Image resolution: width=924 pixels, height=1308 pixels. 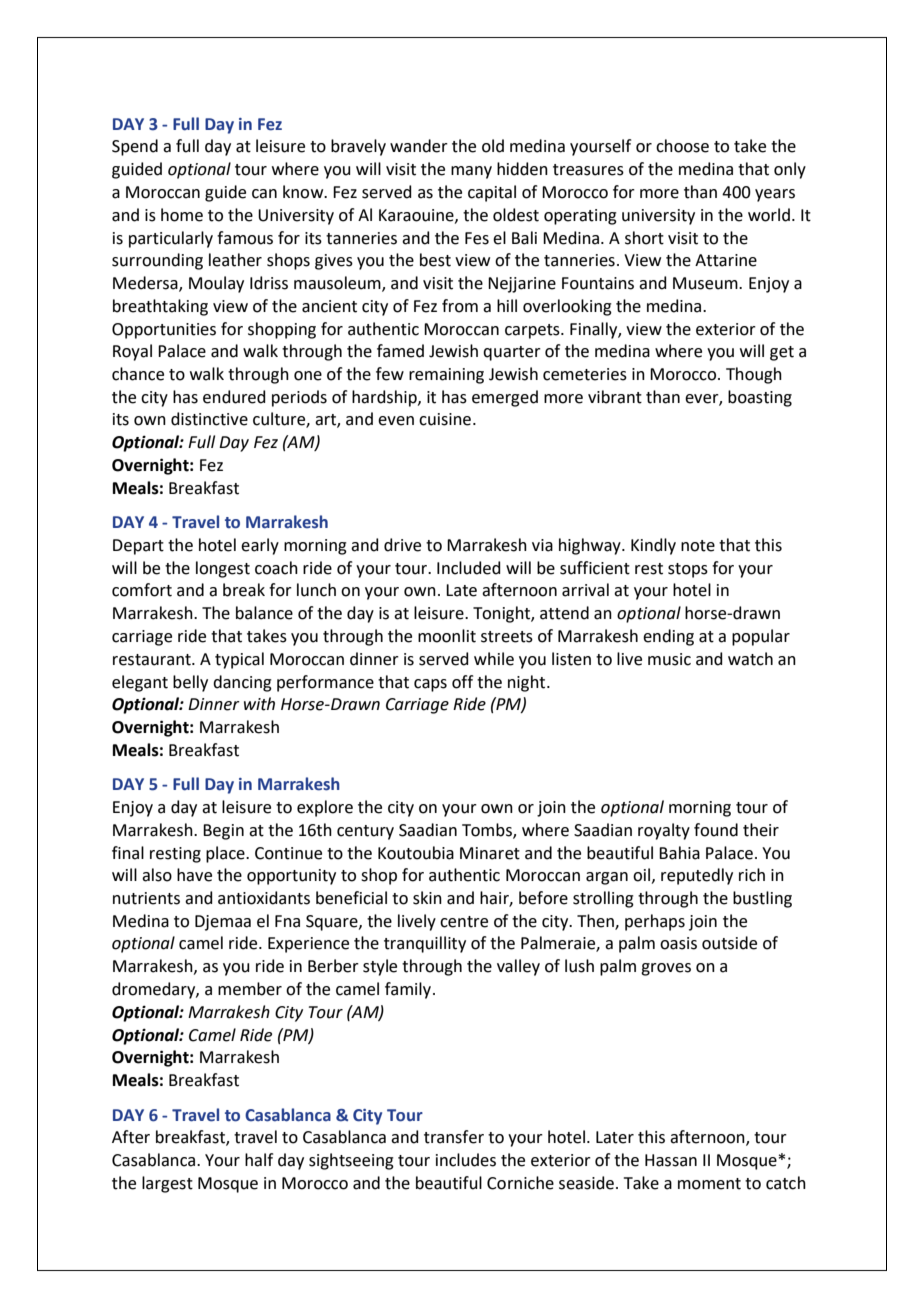 I want to click on half, so click(x=259, y=1160).
